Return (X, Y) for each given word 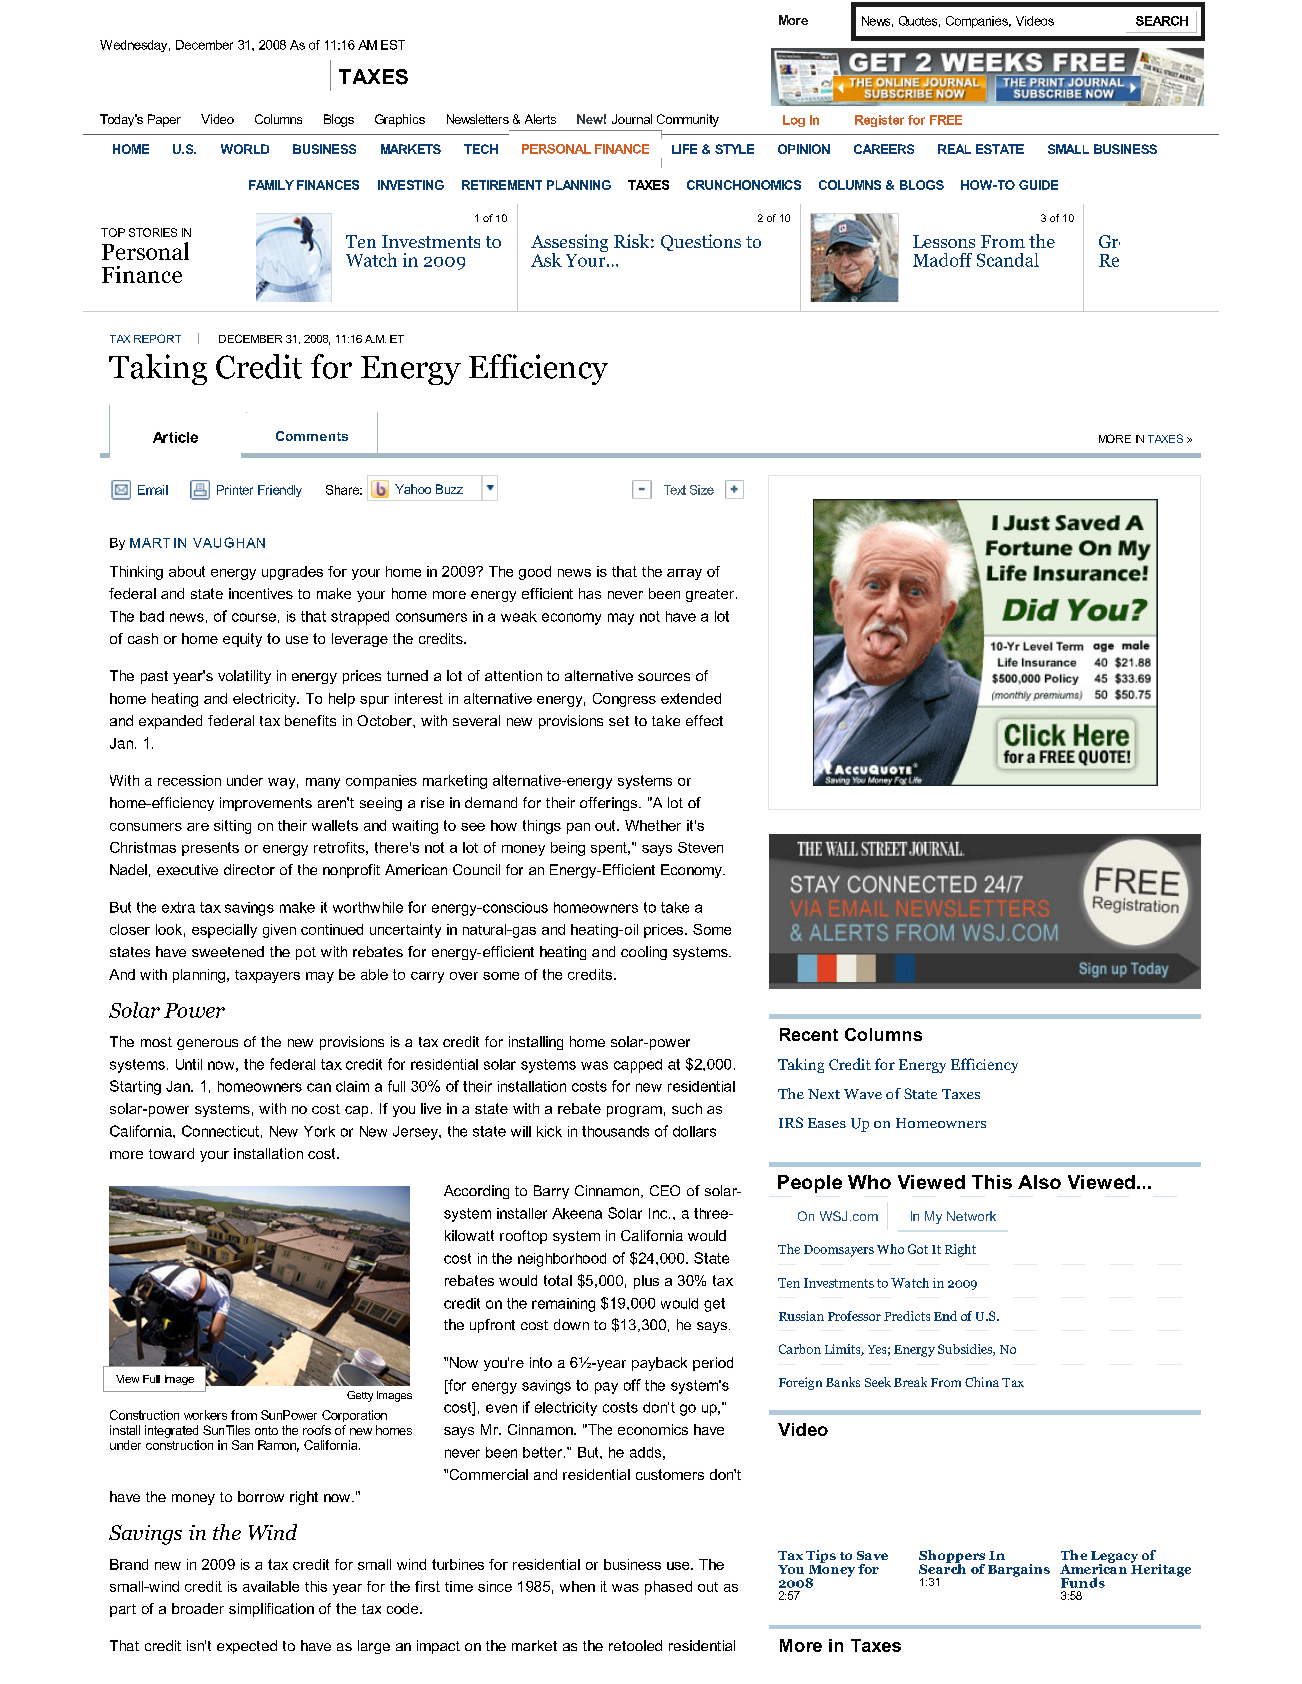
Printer (235, 490)
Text (675, 490)
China (982, 1382)
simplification (271, 1610)
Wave (863, 1094)
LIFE (684, 149)
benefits (310, 720)
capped (638, 1066)
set (619, 721)
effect (704, 720)
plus (646, 1282)
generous (207, 1044)
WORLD (245, 149)
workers (205, 1415)
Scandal (1008, 260)
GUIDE (1038, 185)
